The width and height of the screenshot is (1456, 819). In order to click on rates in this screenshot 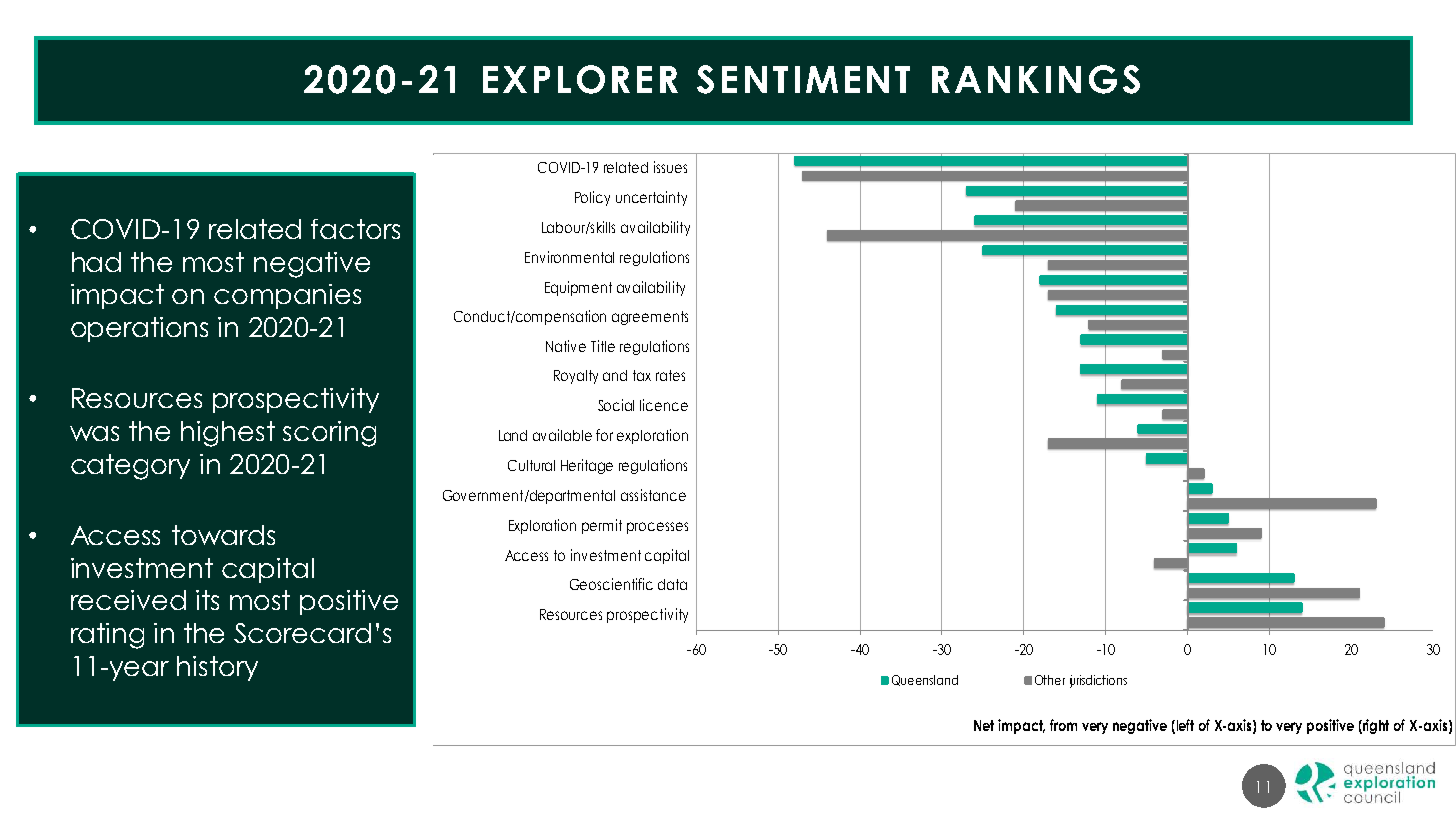, I will do `click(670, 375)`.
